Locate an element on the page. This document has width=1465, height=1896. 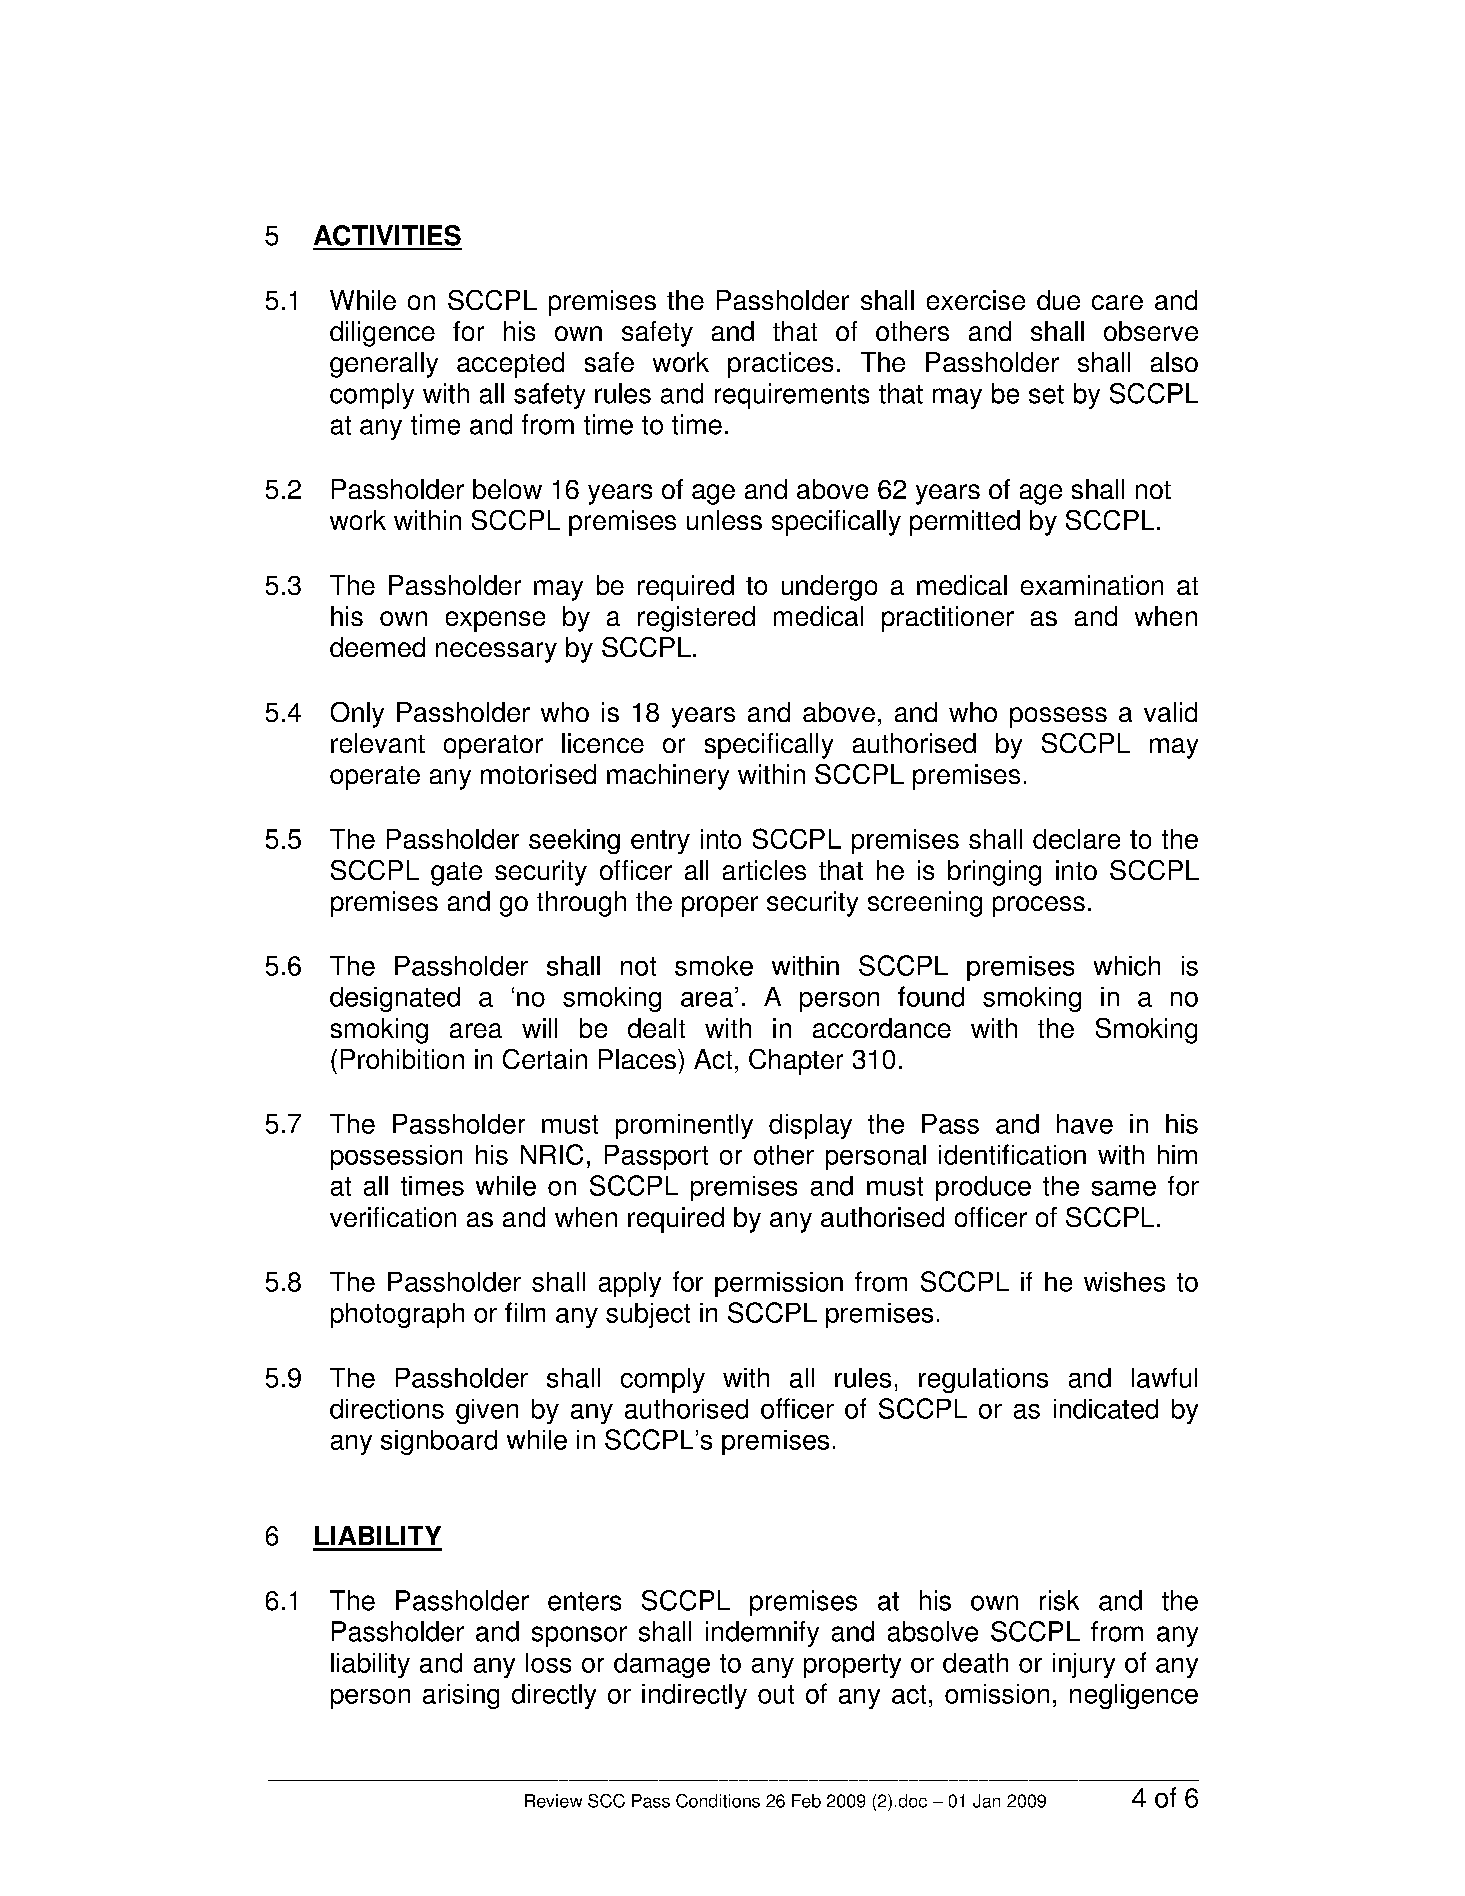
permission is located at coordinates (779, 1284).
